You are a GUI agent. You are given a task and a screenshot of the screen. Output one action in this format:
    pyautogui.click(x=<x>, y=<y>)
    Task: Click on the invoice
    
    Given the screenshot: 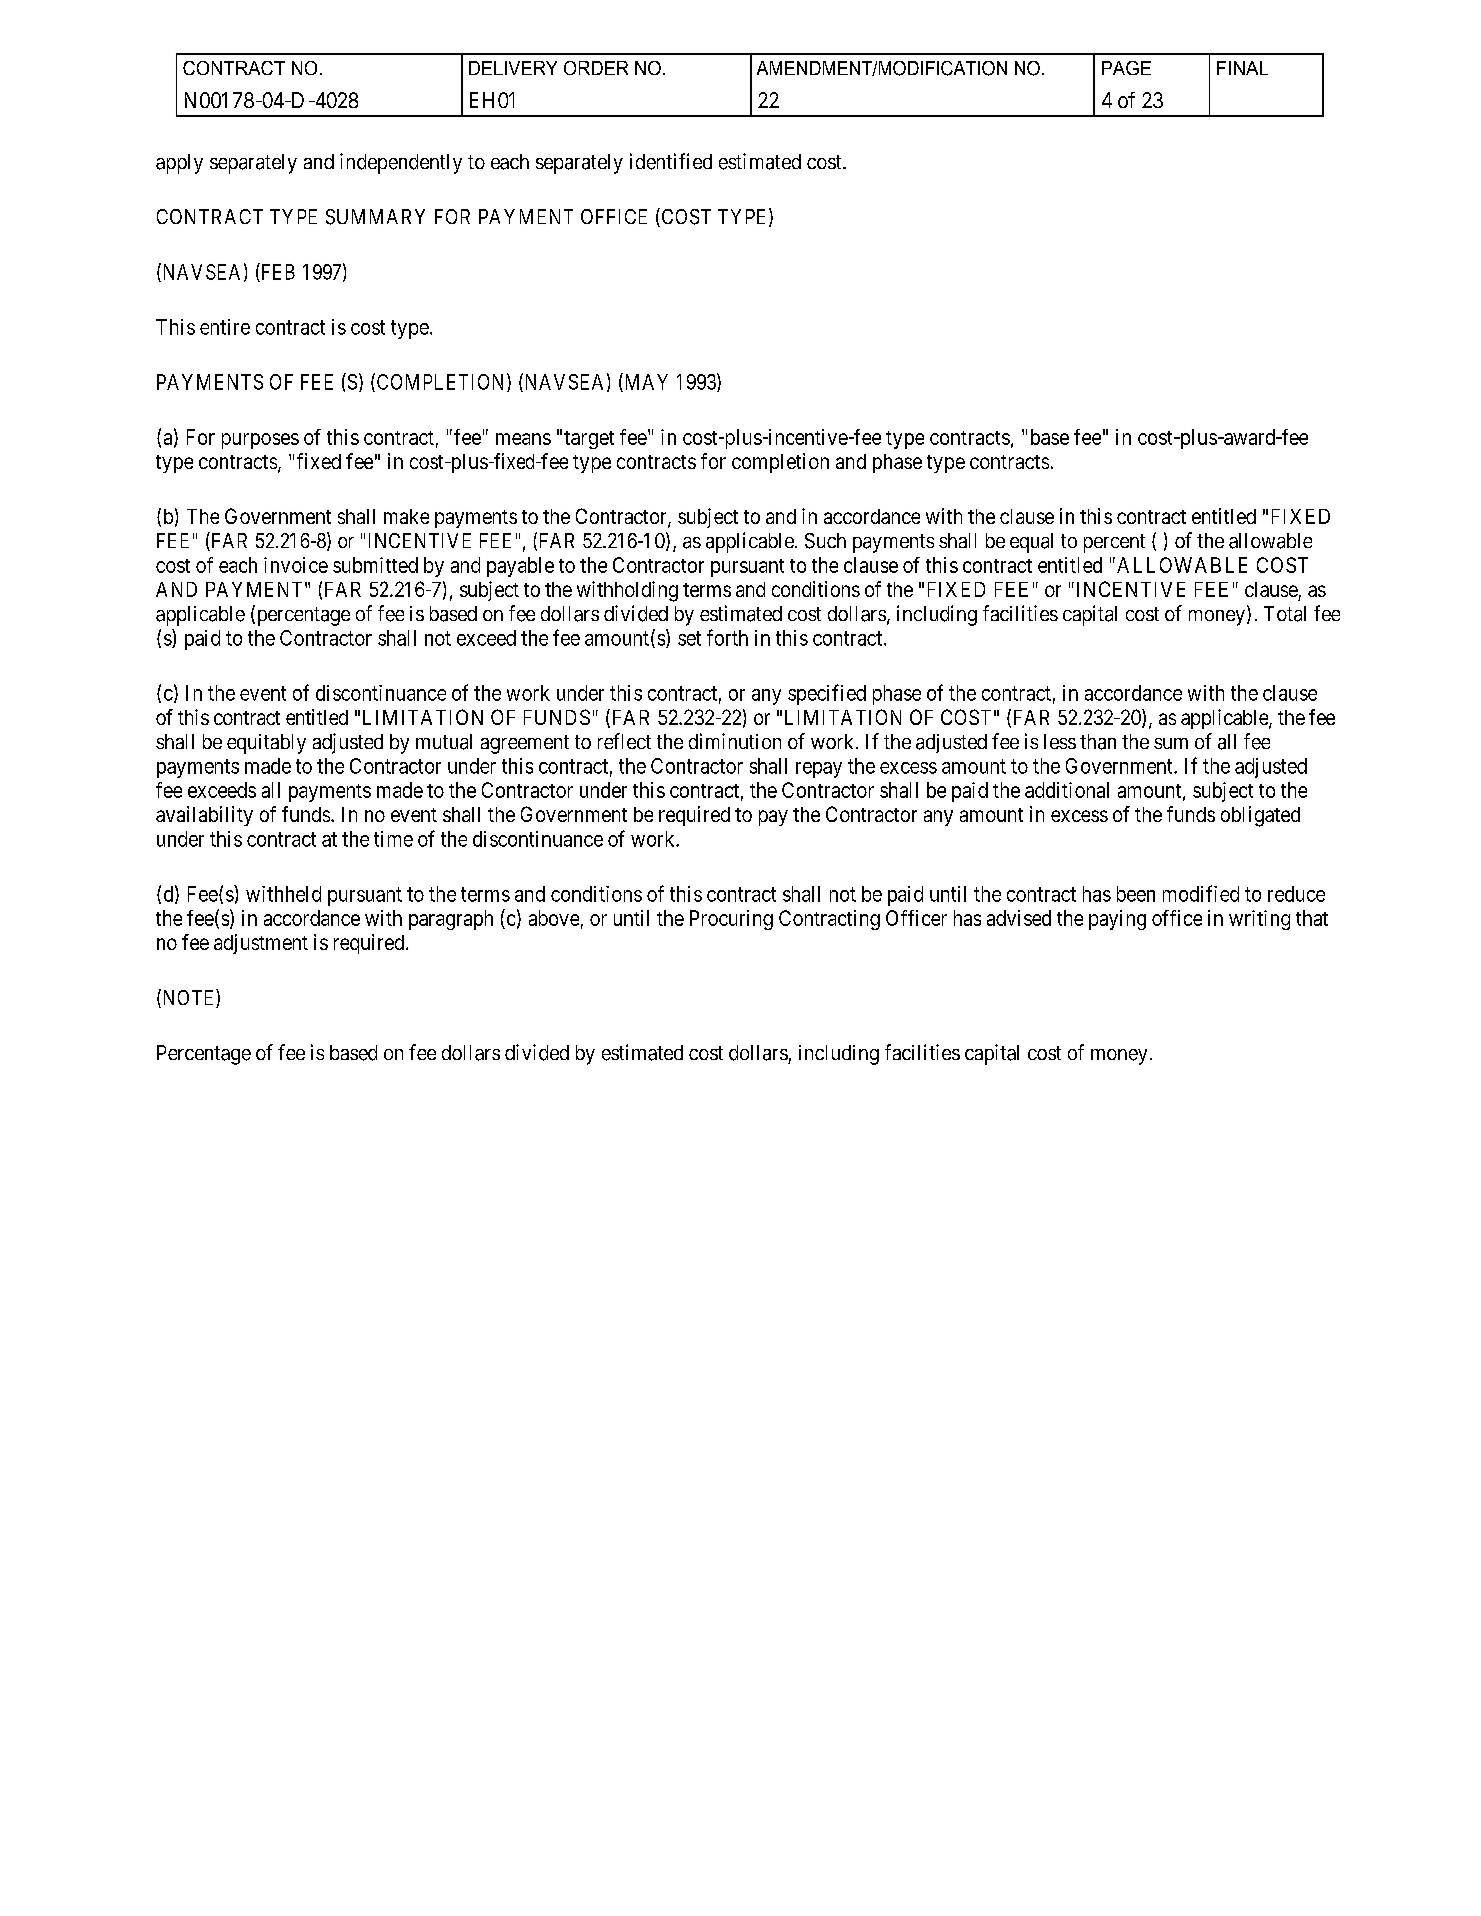 What is the action you would take?
    pyautogui.click(x=296, y=565)
